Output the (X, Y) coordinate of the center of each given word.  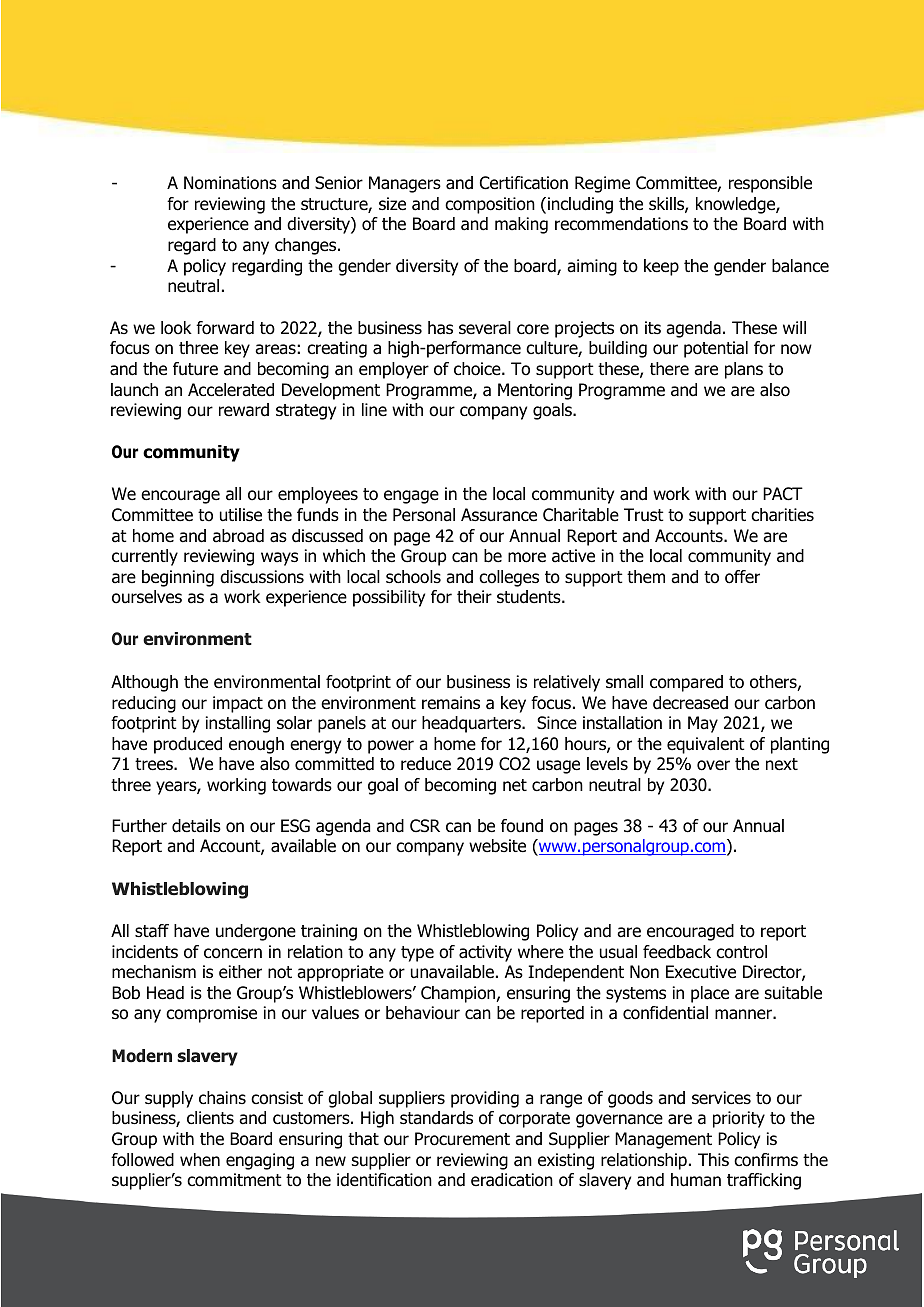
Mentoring (535, 391)
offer (742, 577)
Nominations (230, 183)
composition (490, 205)
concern (233, 953)
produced (188, 745)
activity (485, 953)
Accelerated (231, 390)
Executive (701, 972)
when (200, 1160)
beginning (178, 578)
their (474, 597)
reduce (426, 764)
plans (744, 370)
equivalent (706, 745)
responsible (770, 184)
